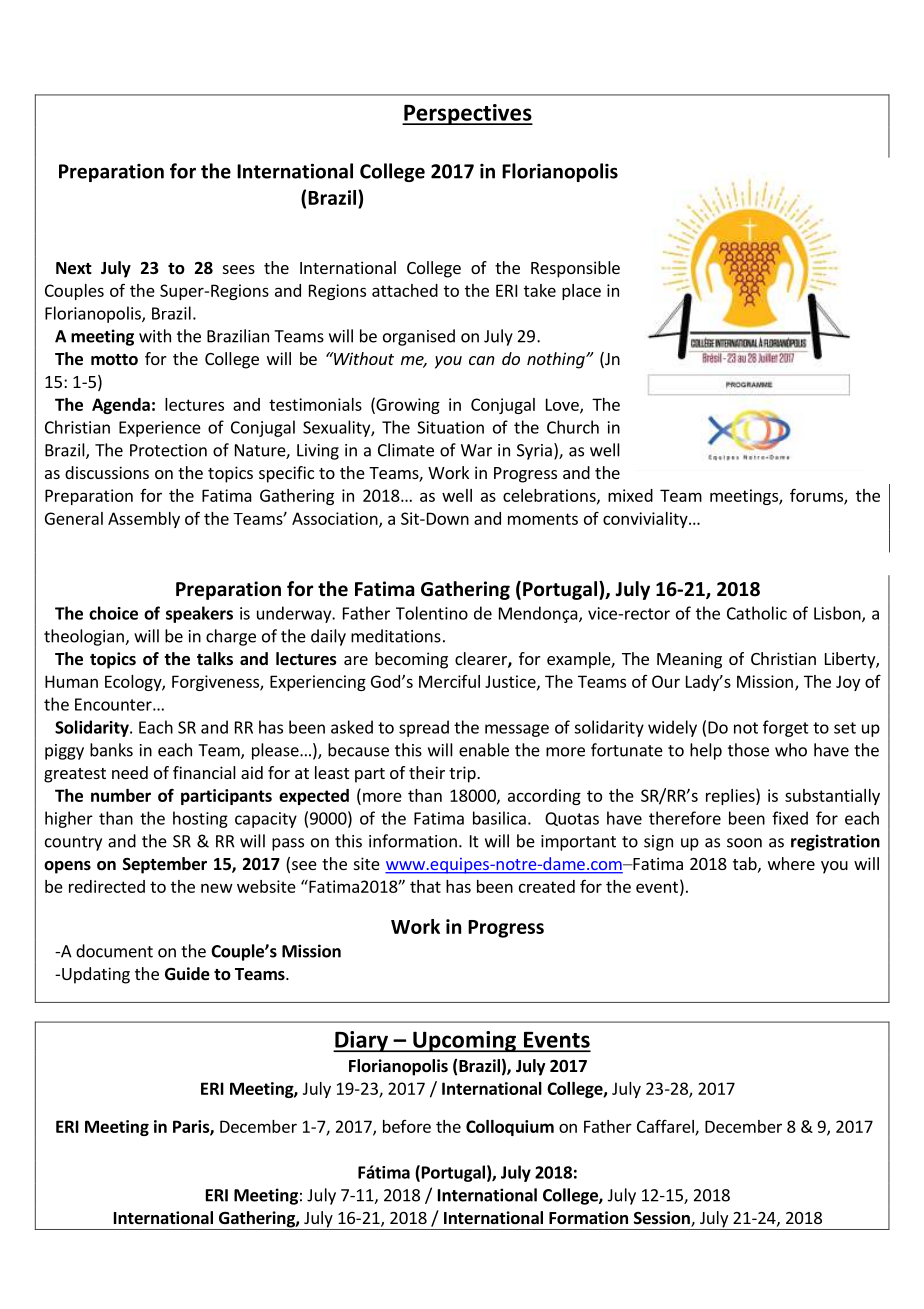 The width and height of the screenshot is (924, 1309). I want to click on mixed, so click(630, 495).
